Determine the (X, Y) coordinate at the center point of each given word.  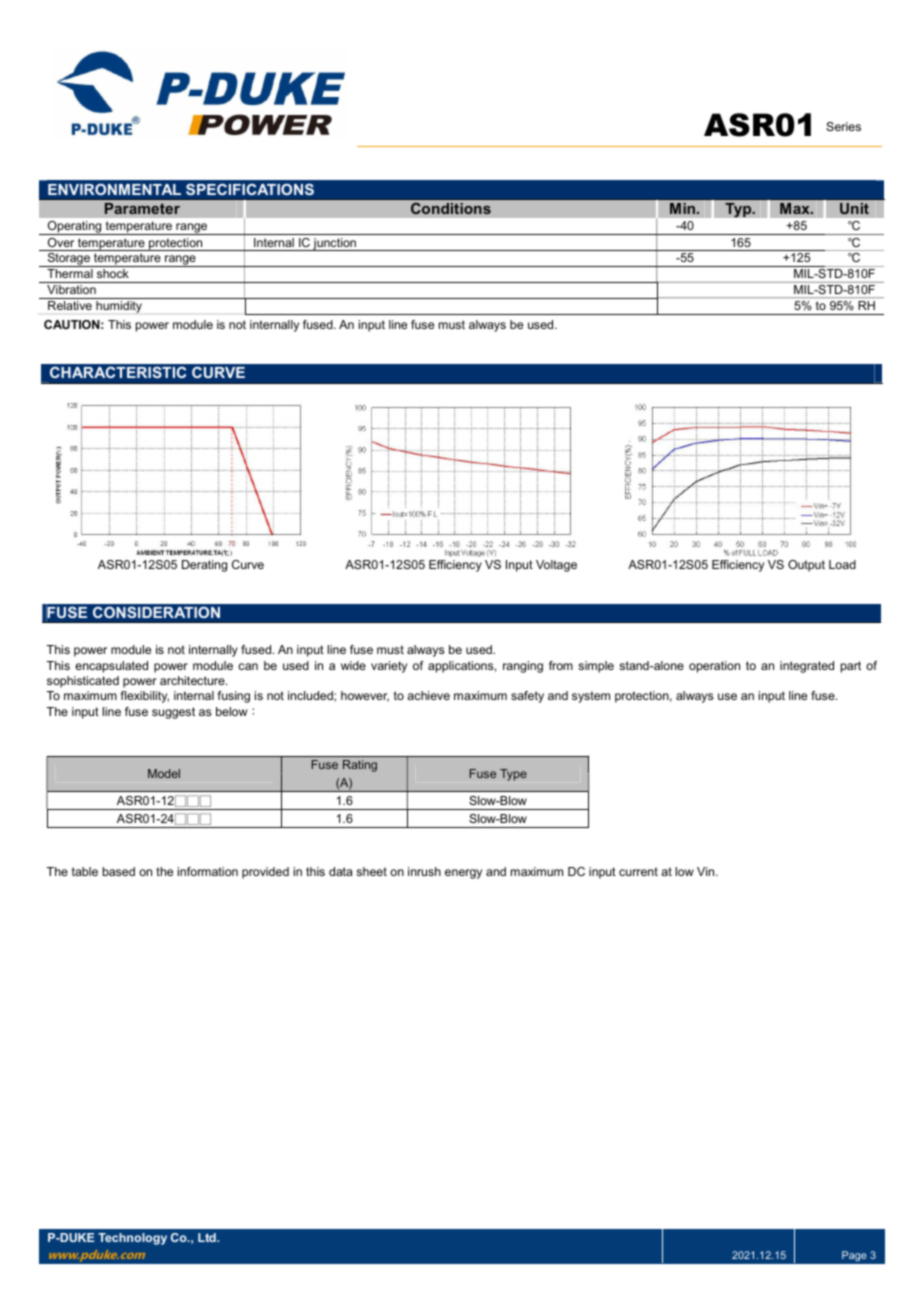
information (208, 871)
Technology (132, 1239)
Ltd (208, 1237)
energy (463, 874)
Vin (707, 871)
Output (806, 566)
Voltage (556, 566)
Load (842, 564)
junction (335, 244)
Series (843, 126)
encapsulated (111, 667)
